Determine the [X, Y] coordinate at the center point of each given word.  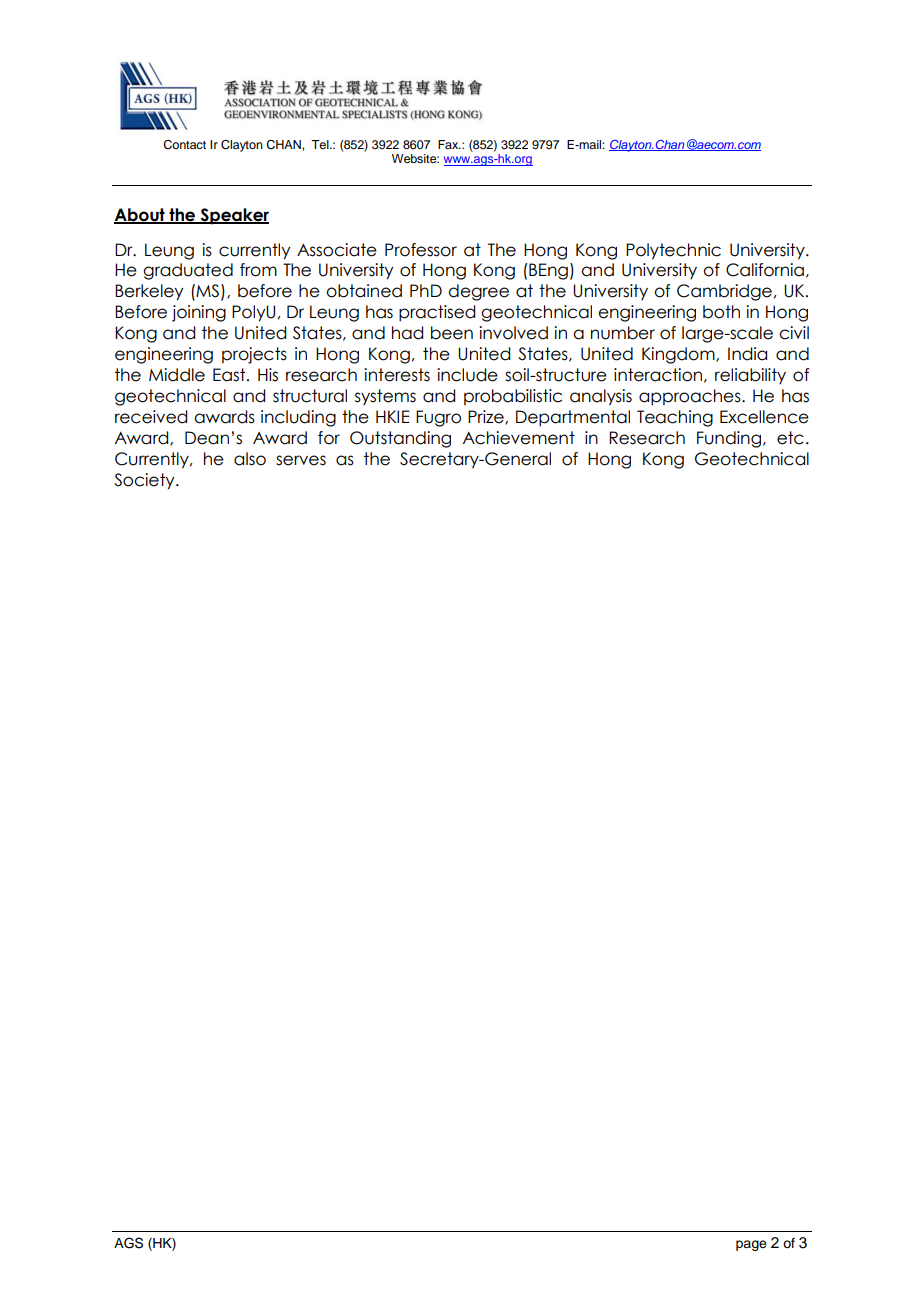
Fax [449, 144]
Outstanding [400, 439]
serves [301, 460]
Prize [487, 417]
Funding [729, 439]
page [751, 1245]
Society [145, 481]
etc [790, 438]
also [250, 459]
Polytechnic [673, 251]
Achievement [519, 438]
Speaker [233, 216]
